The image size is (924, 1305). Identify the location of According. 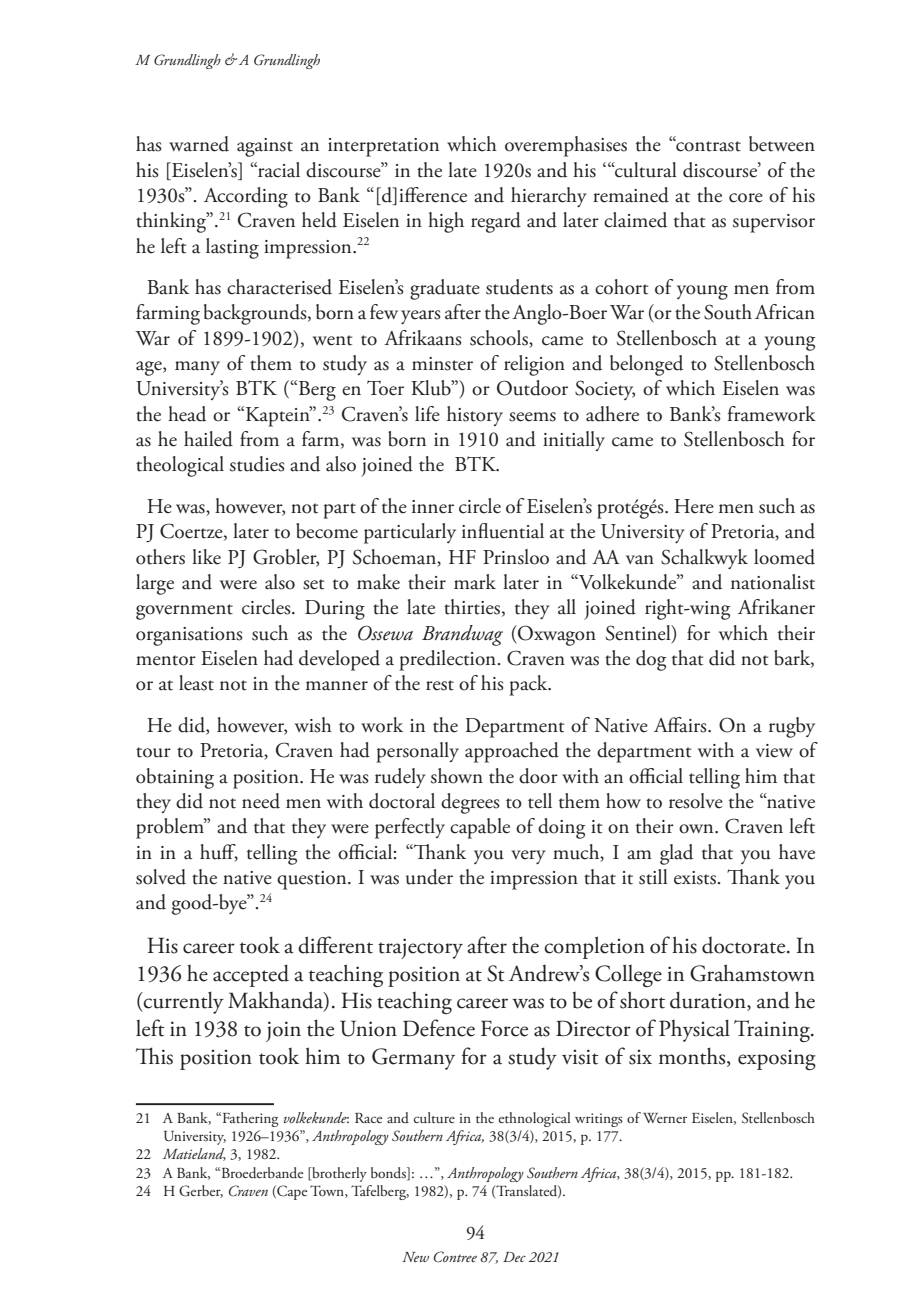
(246, 197).
